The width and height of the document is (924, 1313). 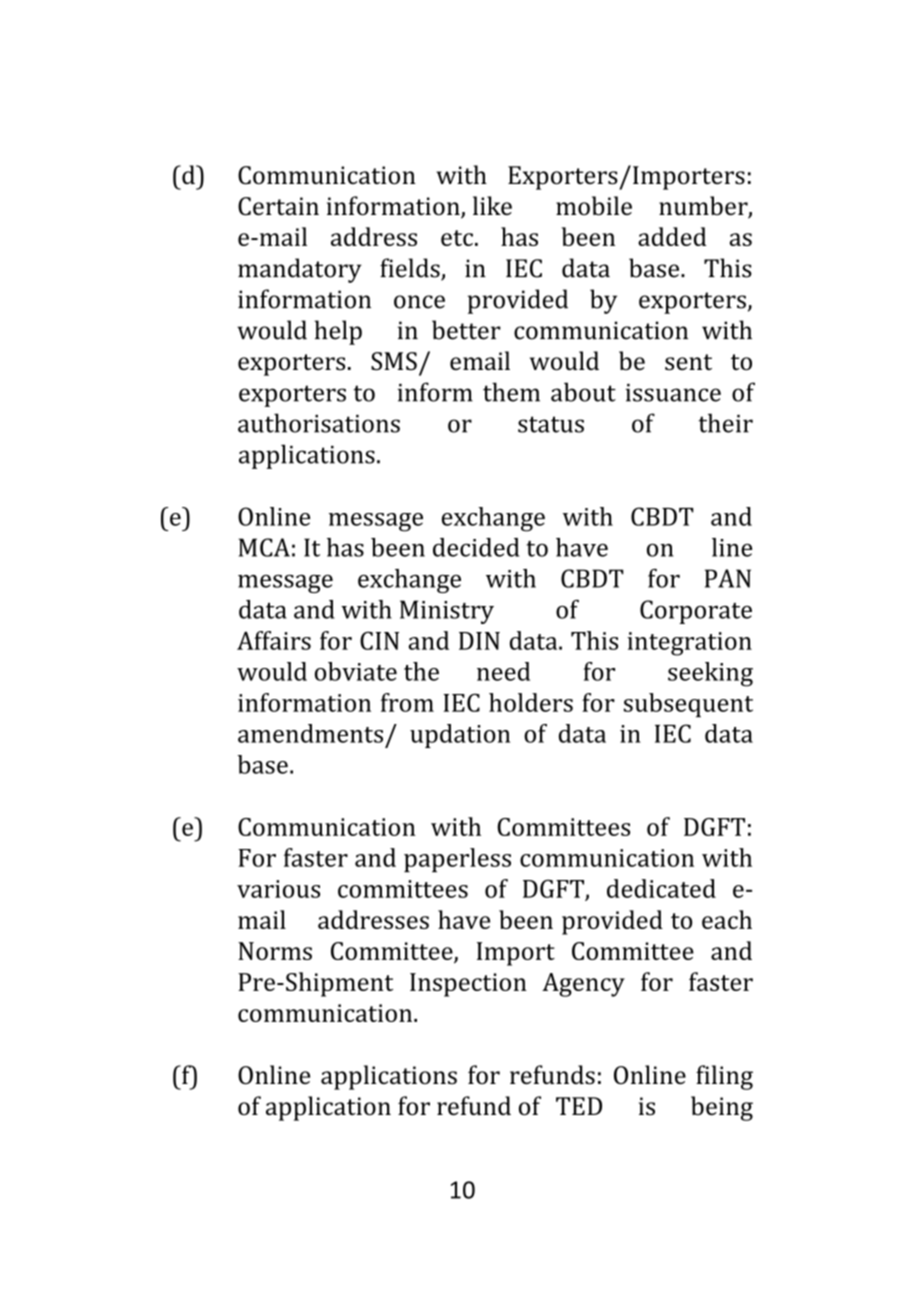 I want to click on obviate, so click(x=356, y=671).
